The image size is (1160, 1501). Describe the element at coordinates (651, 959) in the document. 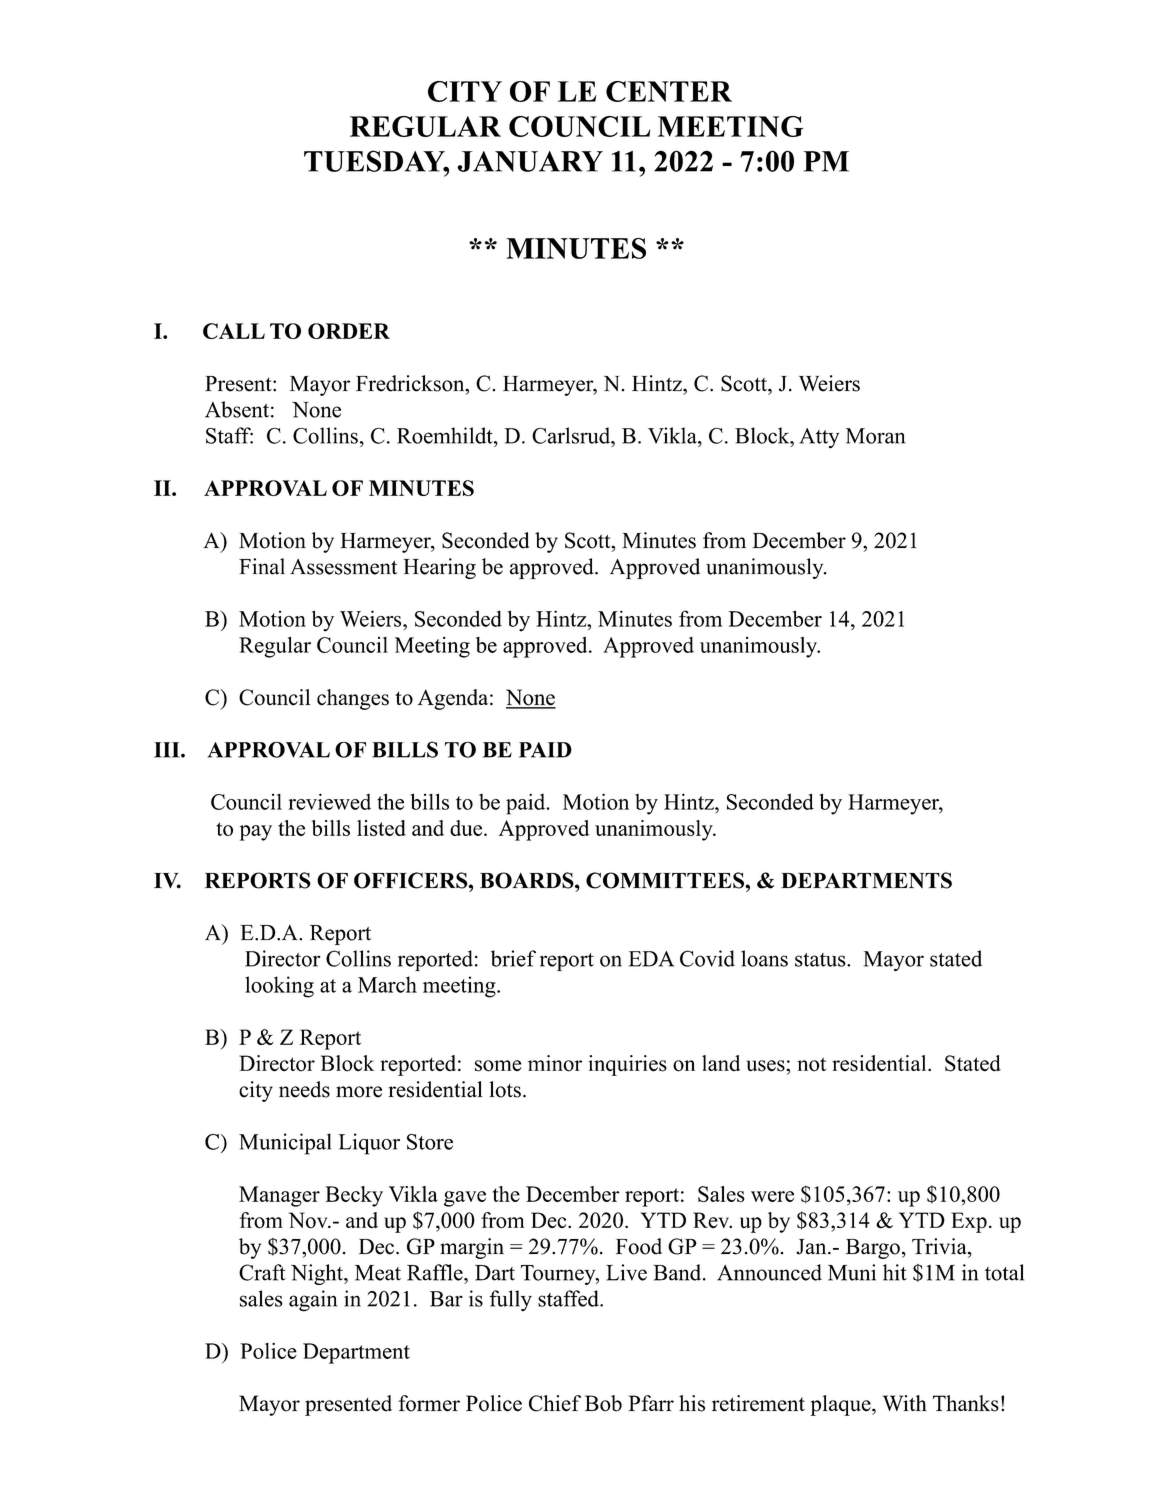

I see `EDA` at that location.
